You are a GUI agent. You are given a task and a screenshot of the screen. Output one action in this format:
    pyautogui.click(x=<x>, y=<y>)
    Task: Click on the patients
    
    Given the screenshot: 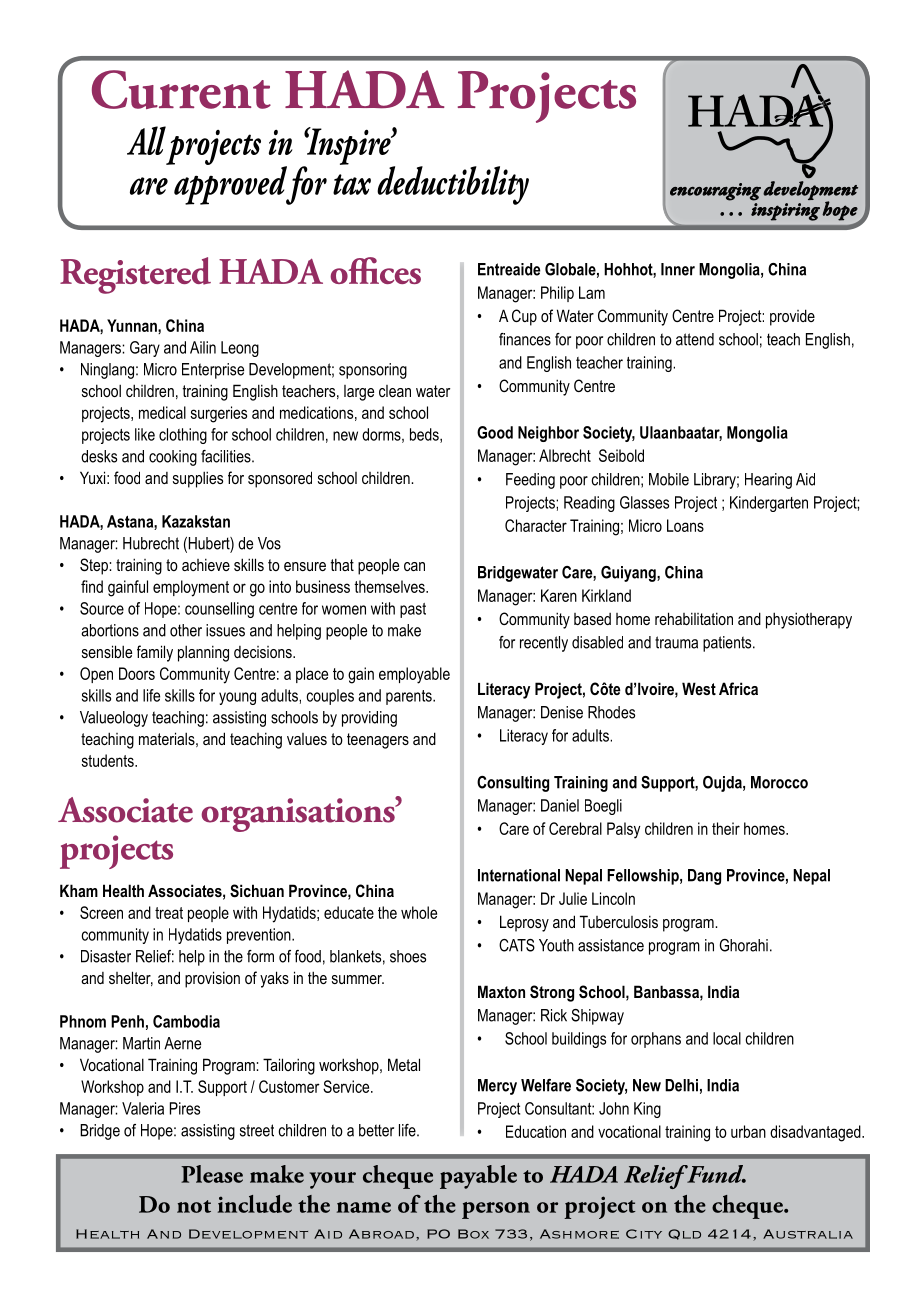 What is the action you would take?
    pyautogui.click(x=728, y=644)
